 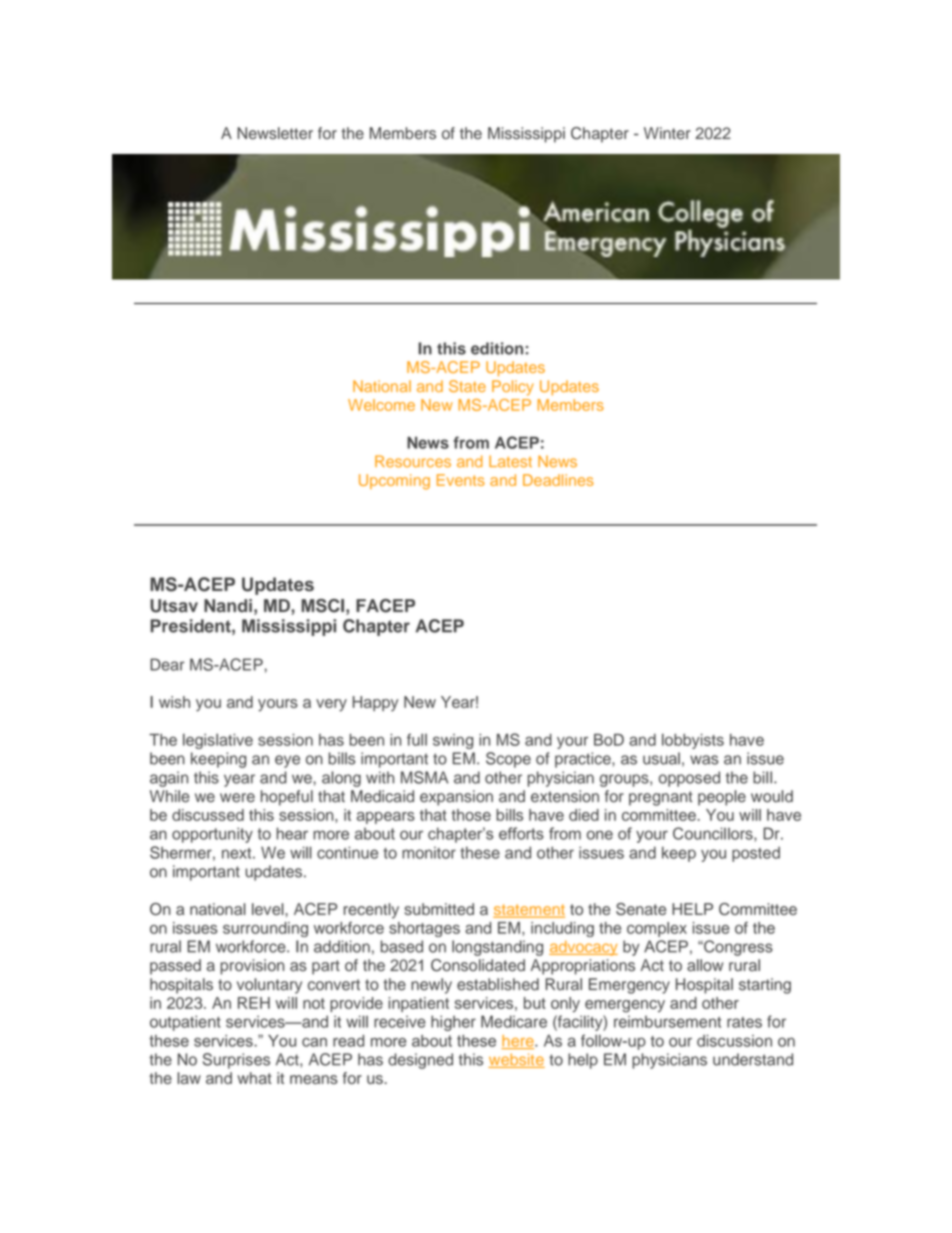 What do you see at coordinates (461, 480) in the page?
I see `Events` at bounding box center [461, 480].
